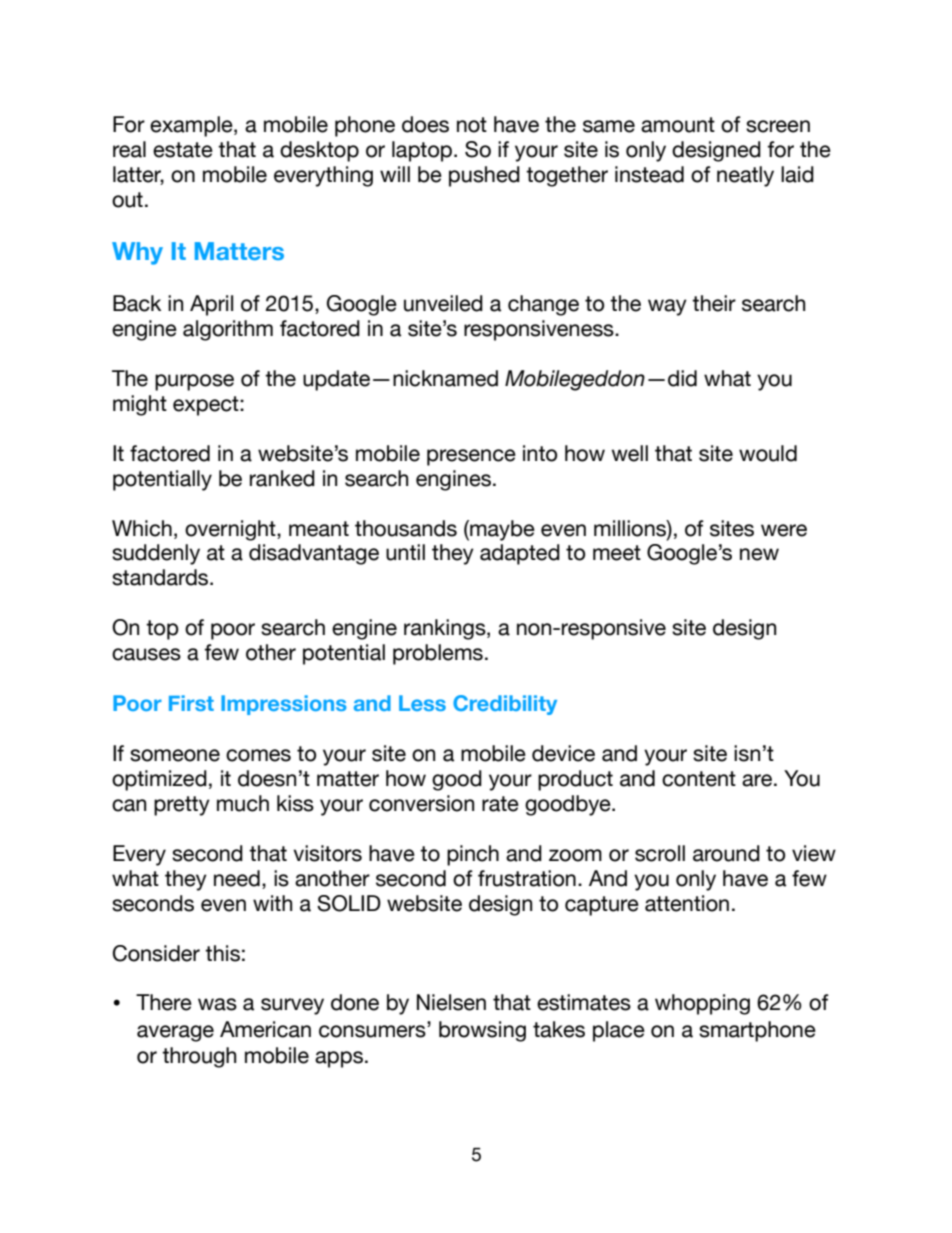  What do you see at coordinates (438, 654) in the image?
I see `problems` at bounding box center [438, 654].
